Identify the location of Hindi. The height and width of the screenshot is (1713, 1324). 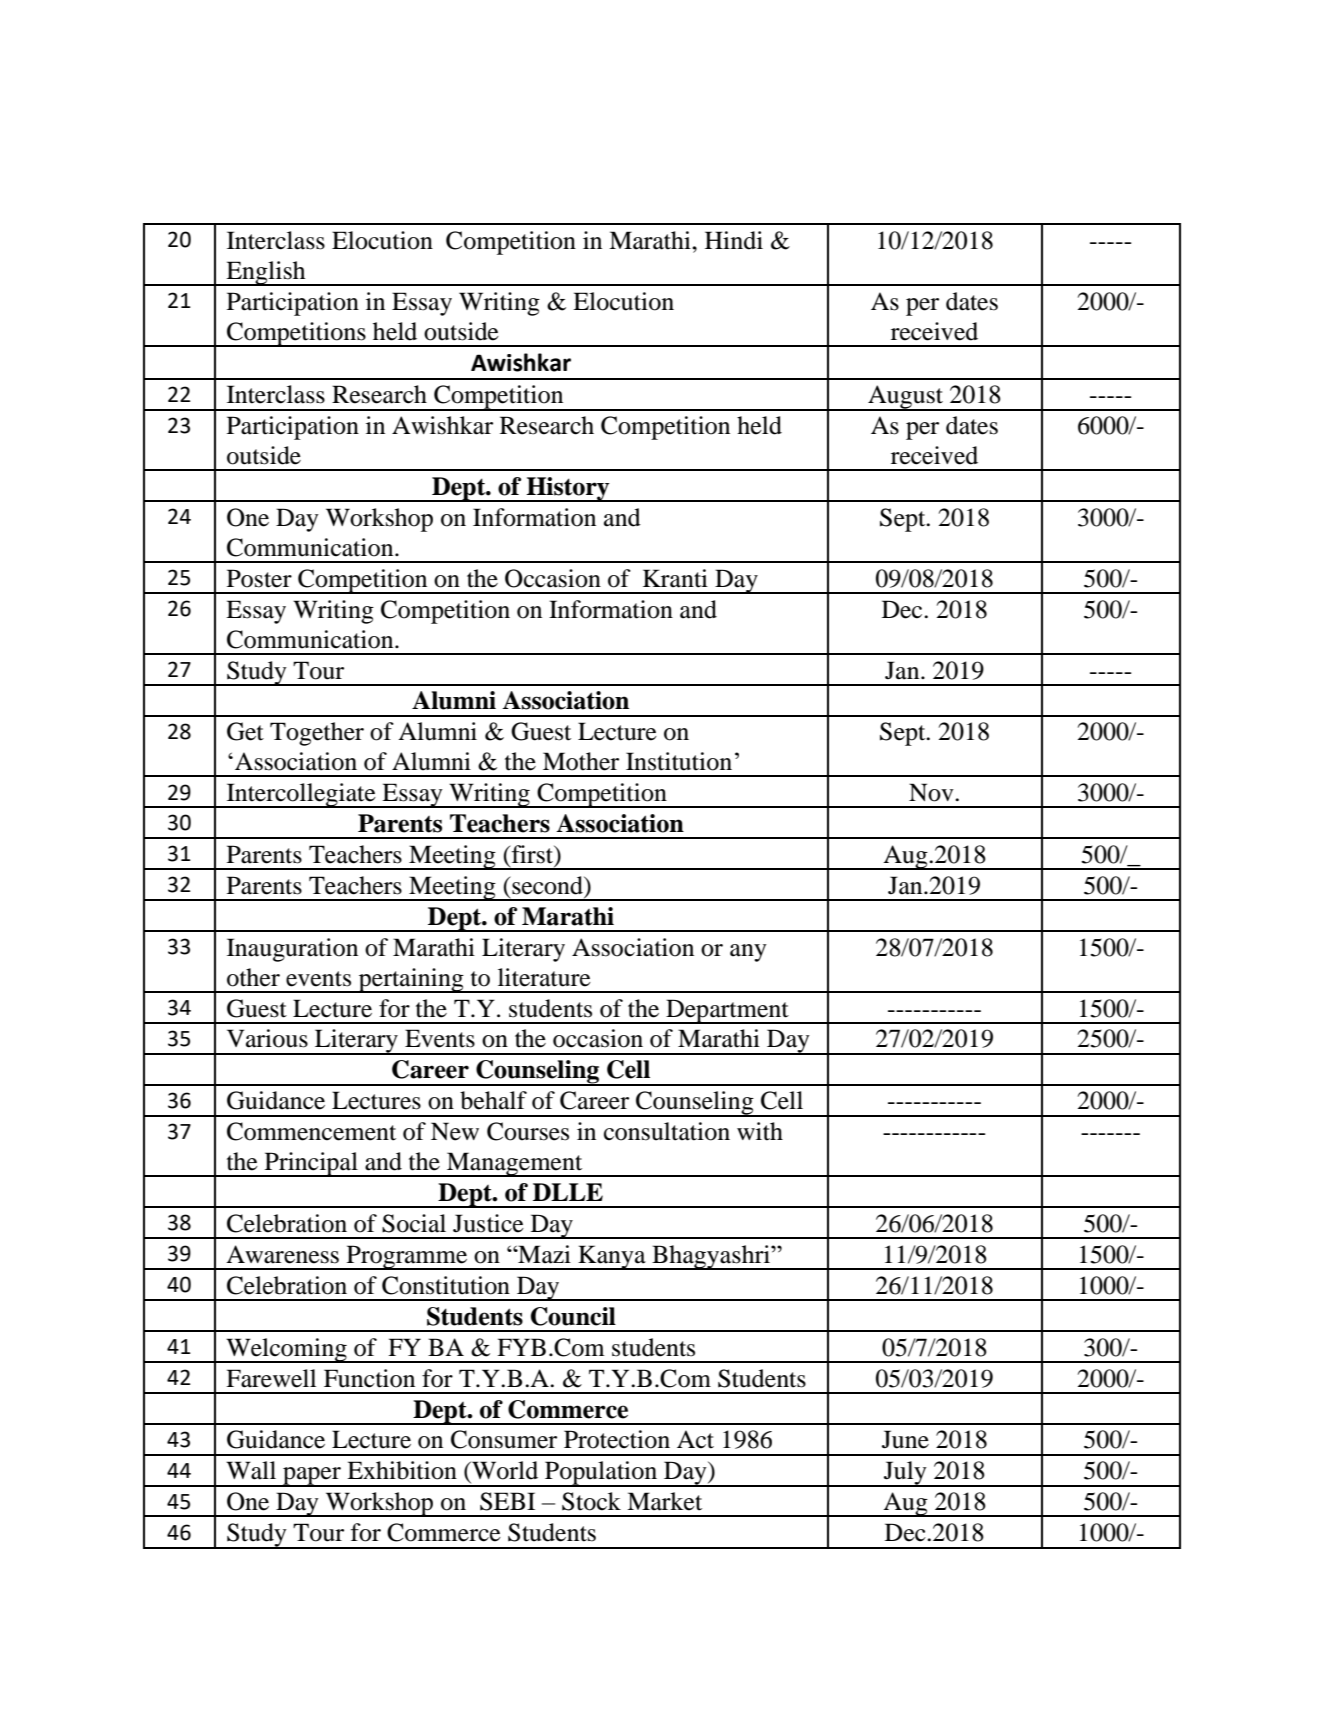
(734, 240).
